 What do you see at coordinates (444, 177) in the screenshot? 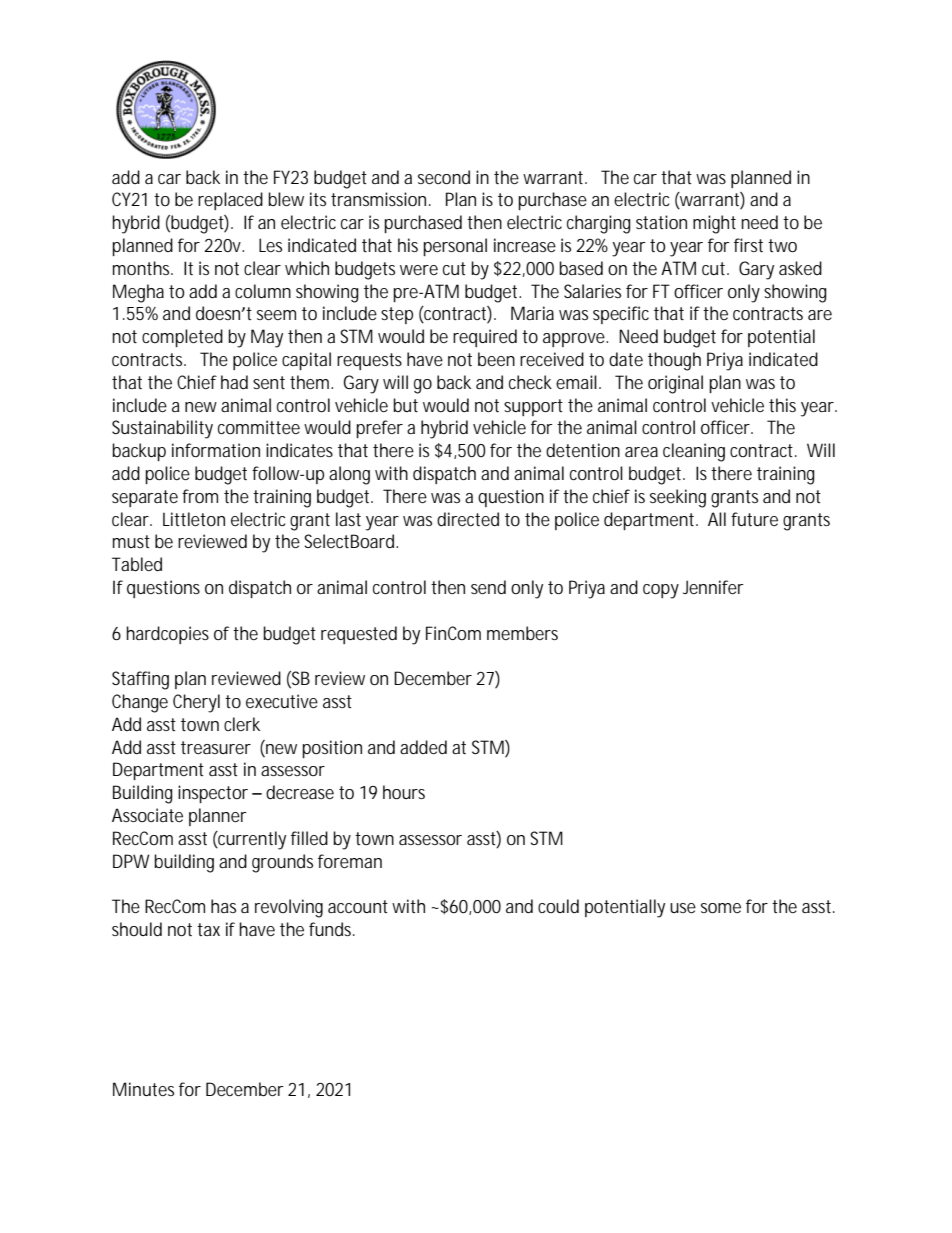
I see `second` at bounding box center [444, 177].
